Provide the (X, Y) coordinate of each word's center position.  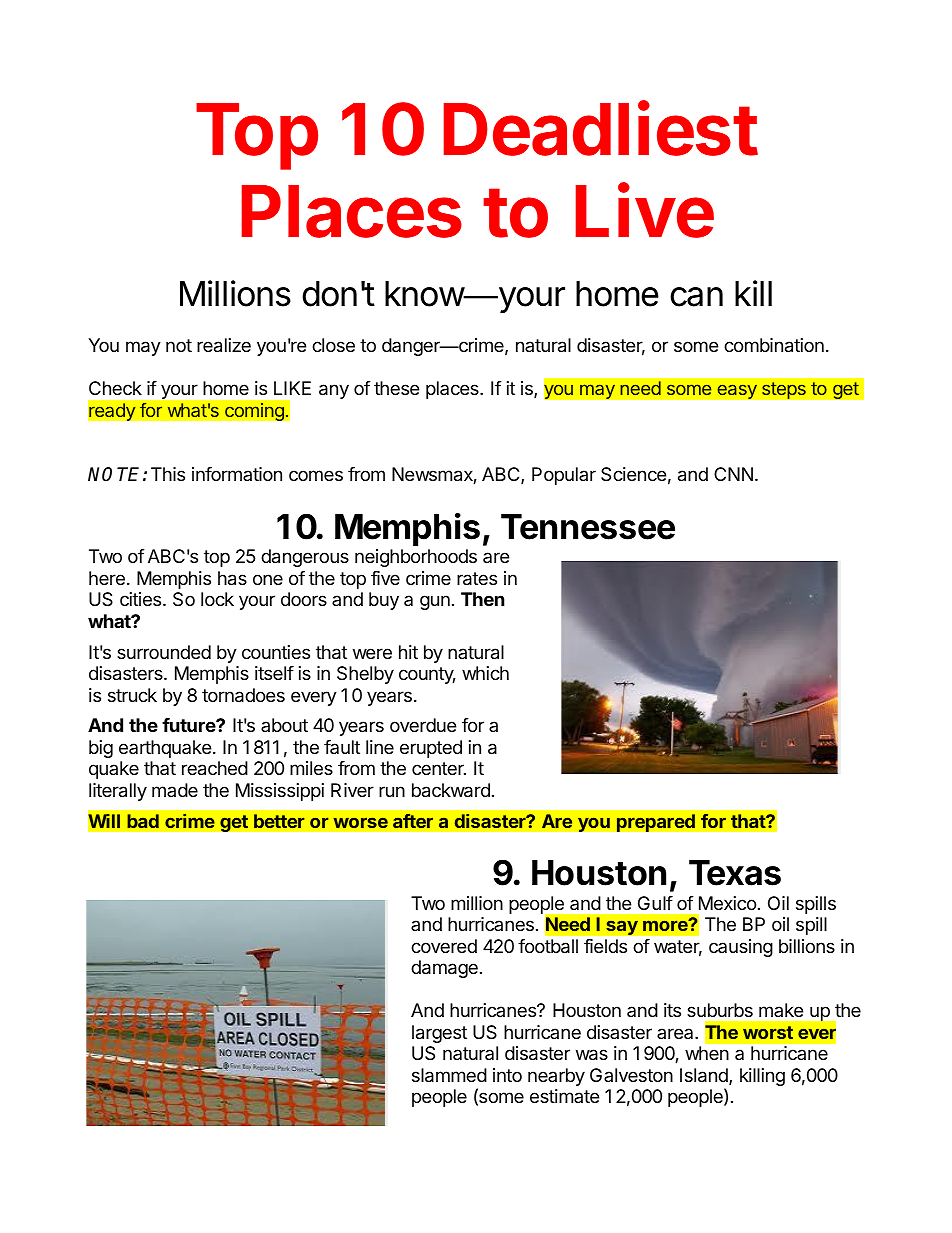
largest (439, 1034)
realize (224, 345)
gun (435, 602)
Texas (735, 873)
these (396, 388)
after (413, 821)
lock (217, 599)
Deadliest (601, 128)
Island (705, 1076)
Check (115, 388)
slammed (449, 1075)
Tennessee (588, 527)
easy (737, 391)
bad (143, 821)
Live (645, 210)
